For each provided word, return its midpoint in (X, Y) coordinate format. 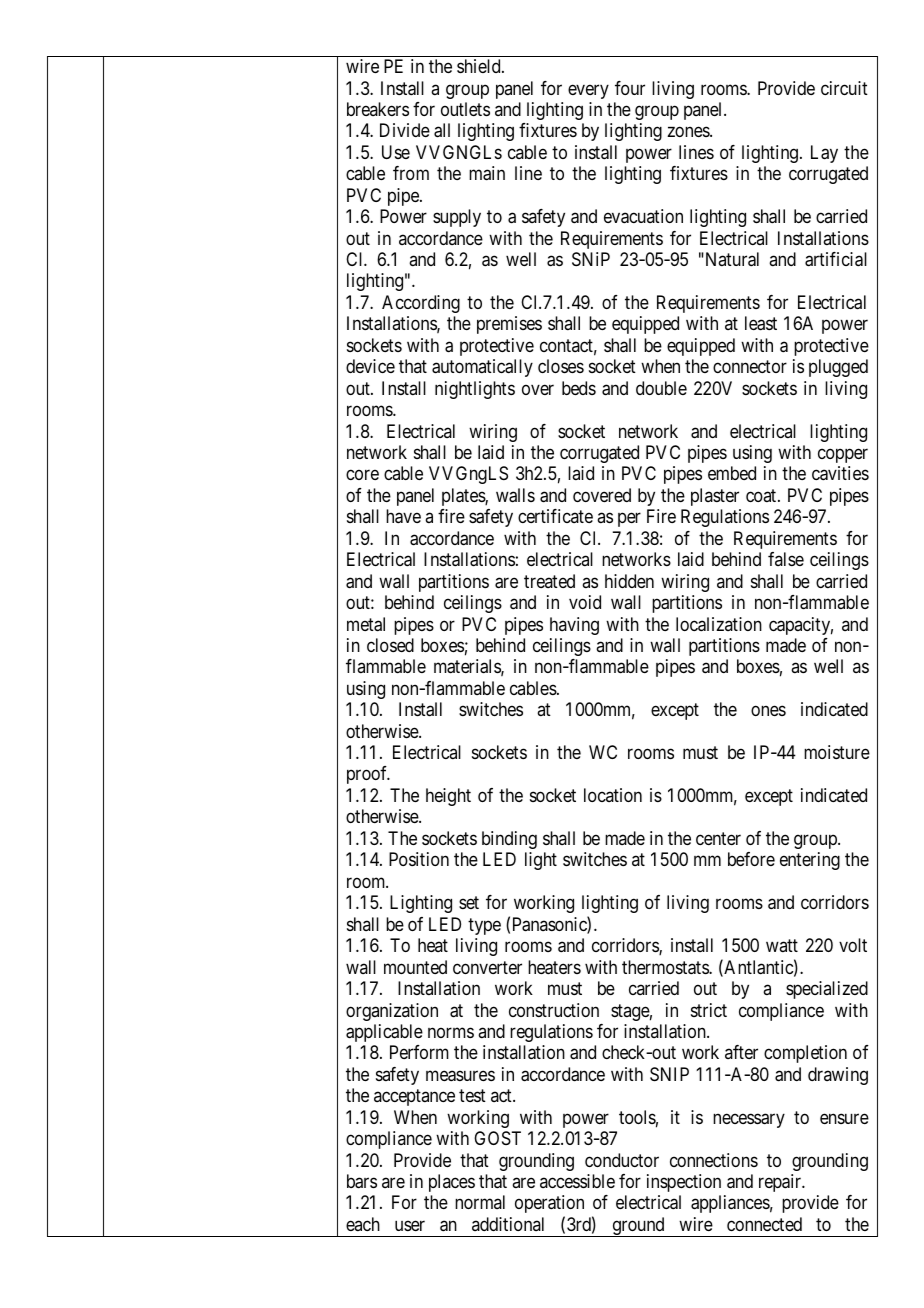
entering (810, 861)
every (588, 91)
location (613, 795)
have (403, 516)
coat (762, 495)
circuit (844, 88)
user (410, 1225)
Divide (405, 130)
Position (419, 859)
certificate (555, 516)
